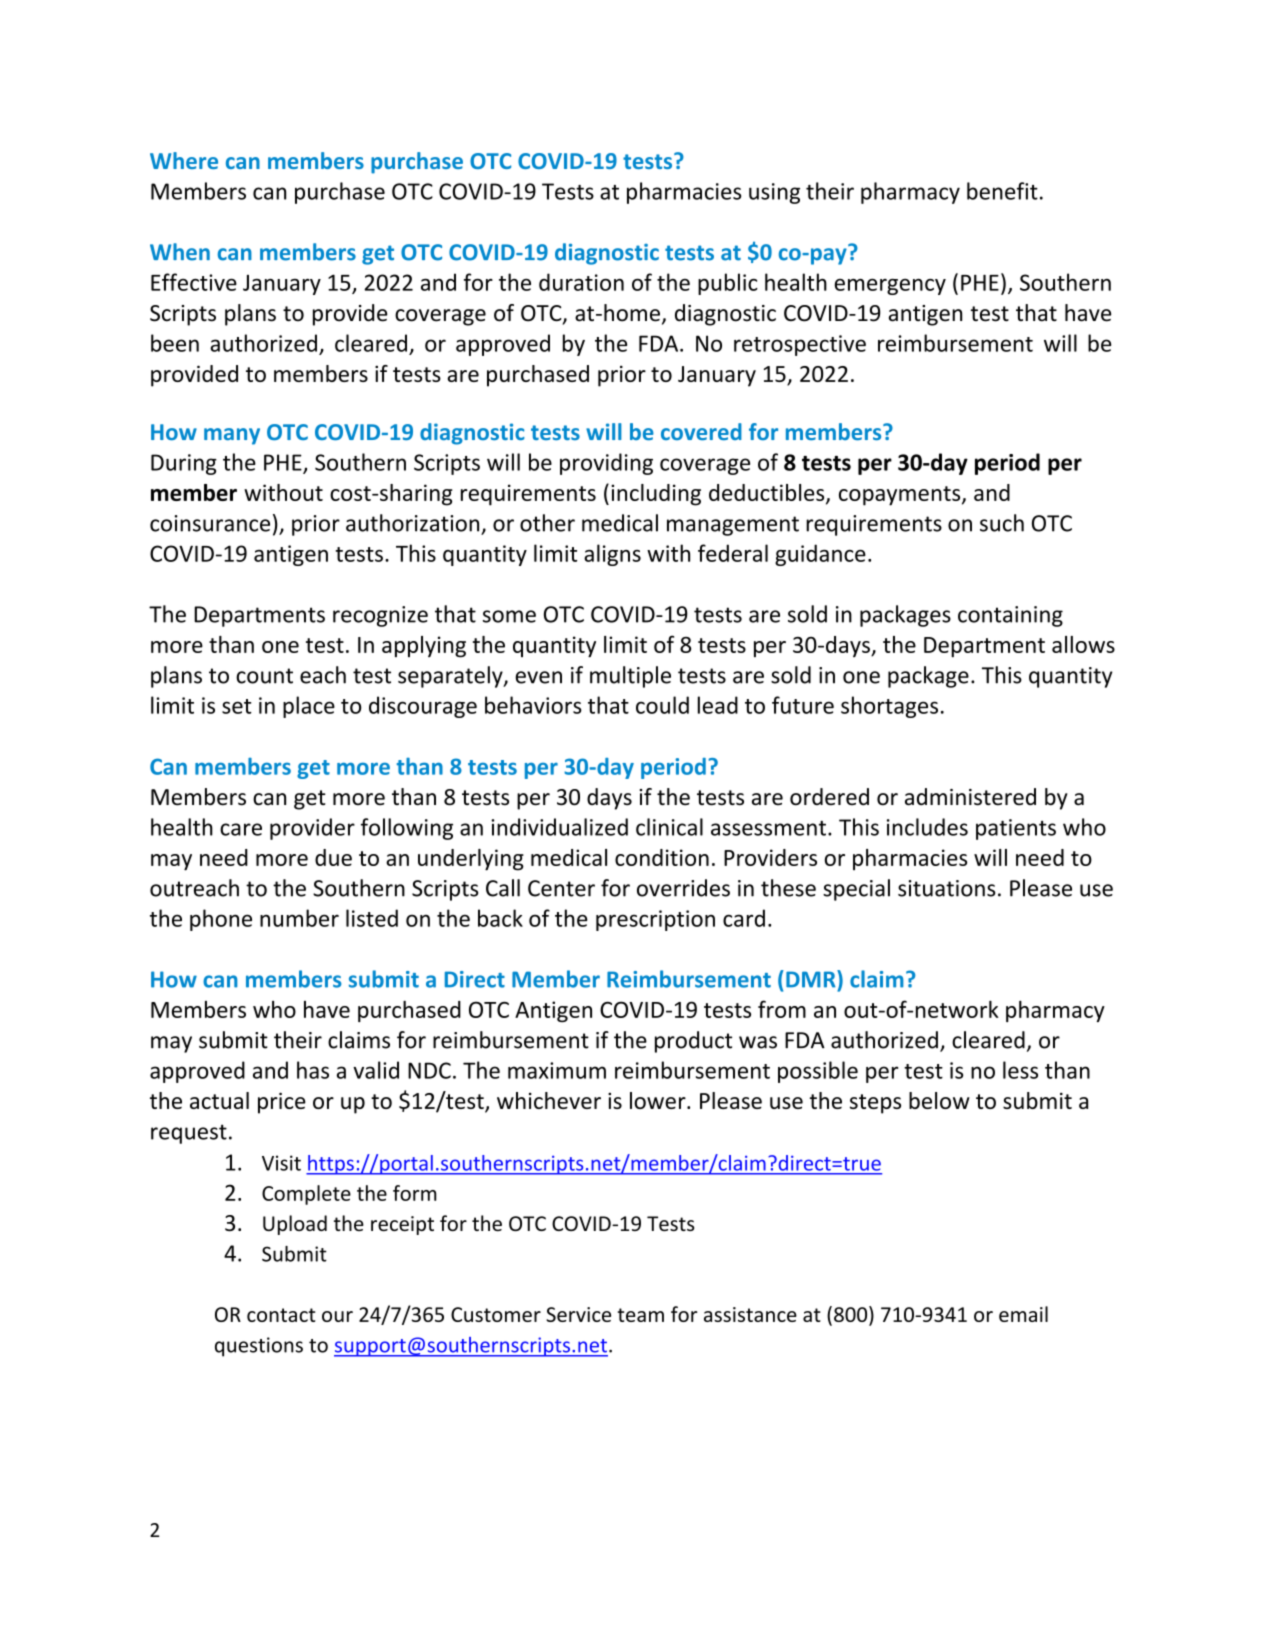 This document has width=1270, height=1644. I want to click on benefit, so click(1002, 191).
